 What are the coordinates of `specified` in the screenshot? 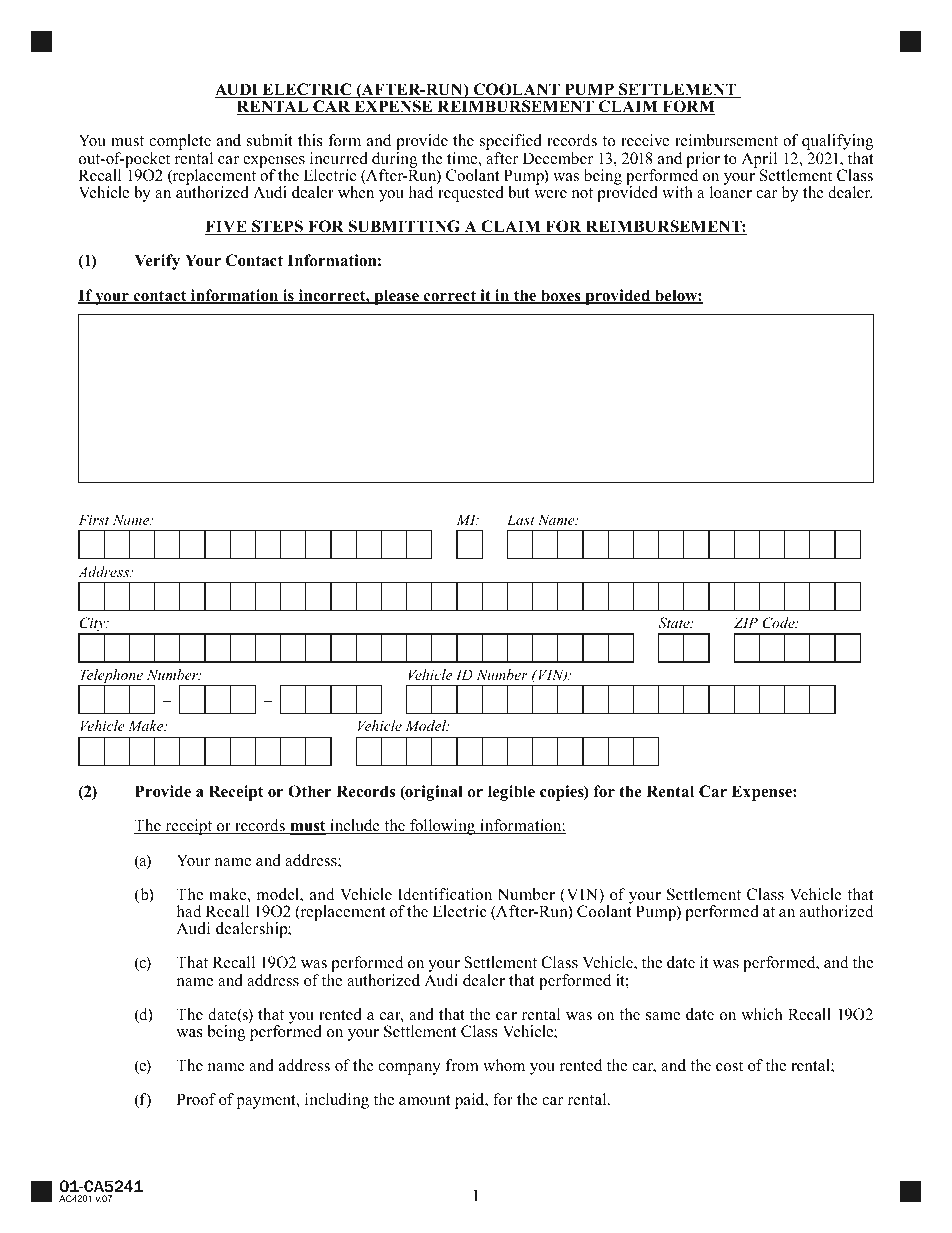 It's located at (511, 143).
